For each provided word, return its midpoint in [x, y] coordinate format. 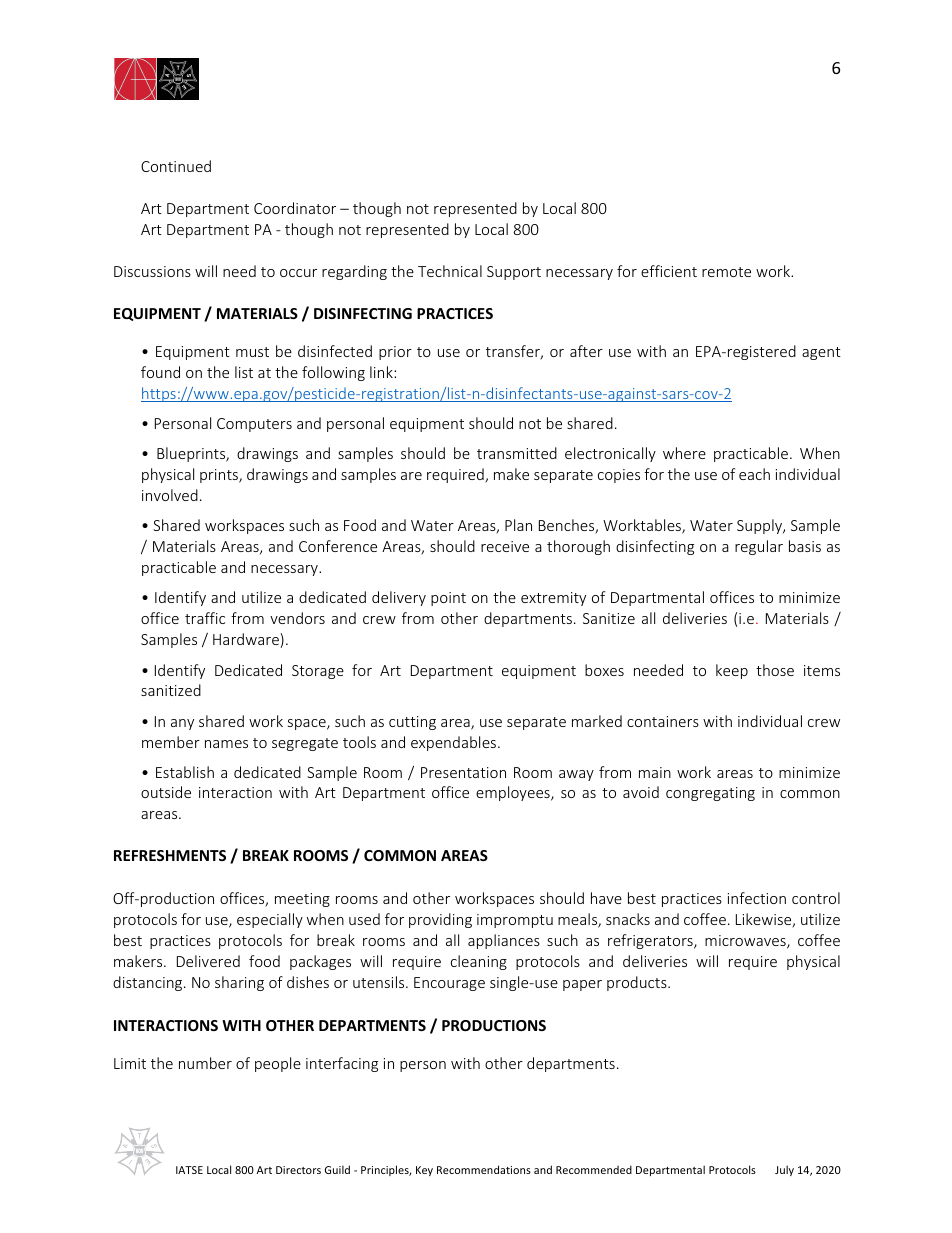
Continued [176, 166]
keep [732, 671]
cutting [412, 723]
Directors [298, 1170]
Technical [450, 271]
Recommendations [484, 1169]
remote [726, 272]
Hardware [247, 640]
